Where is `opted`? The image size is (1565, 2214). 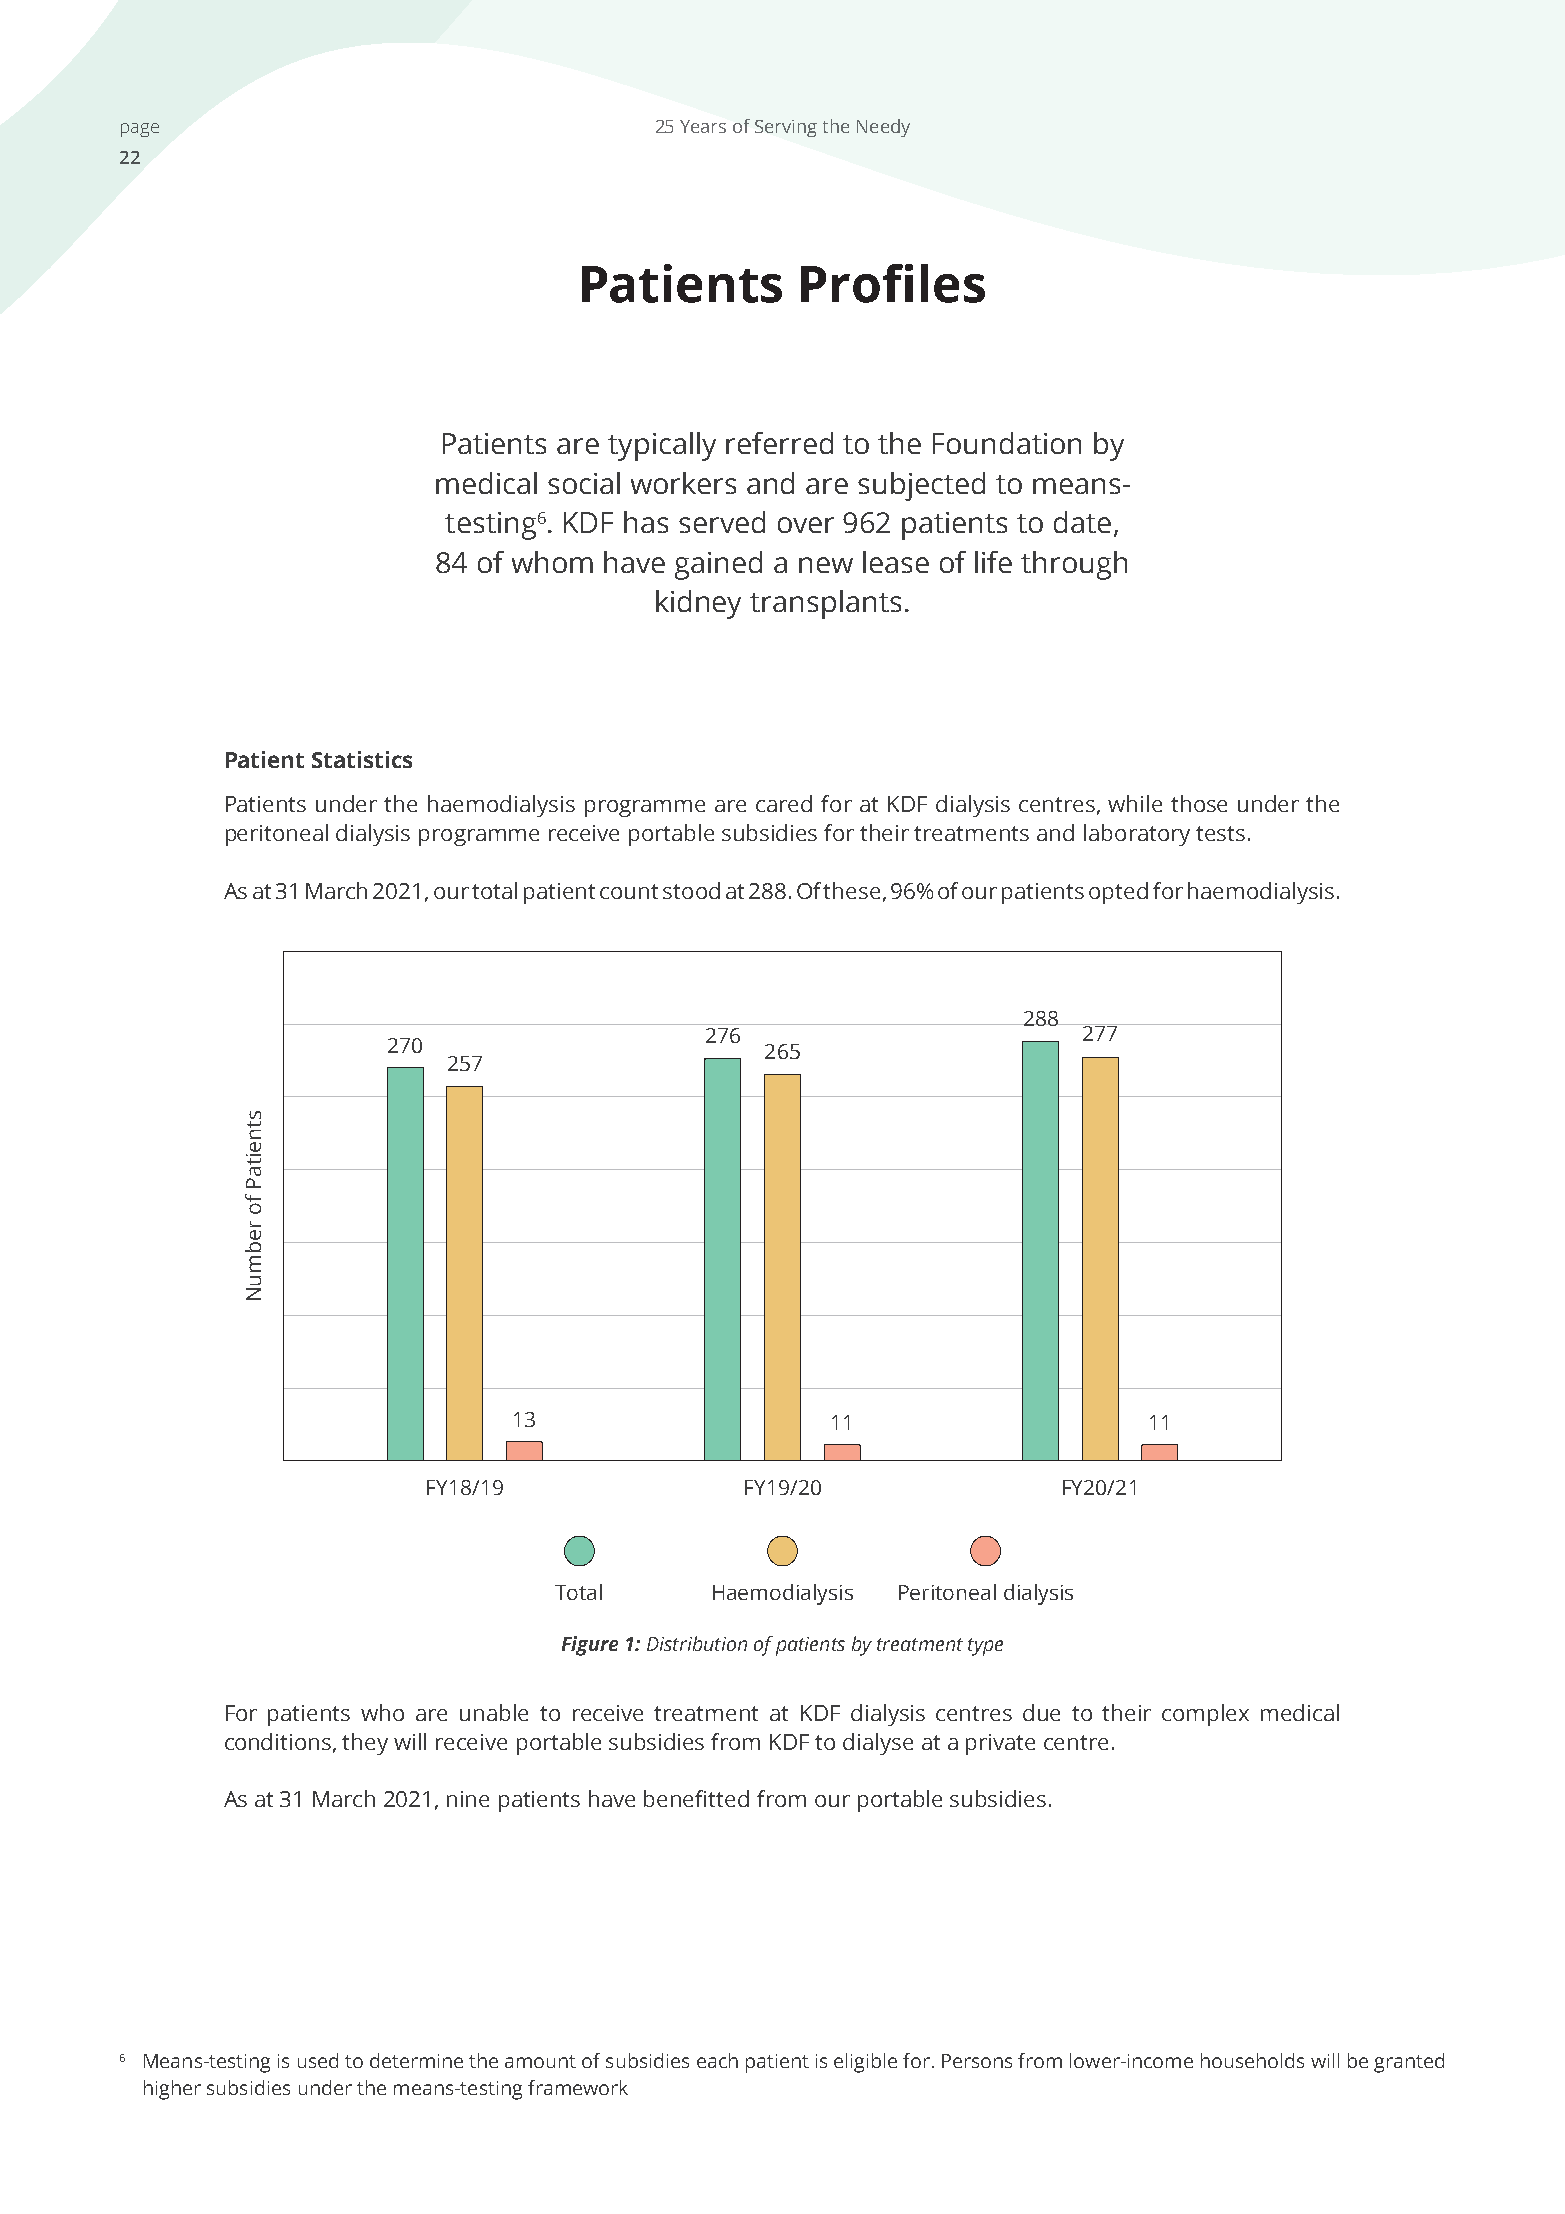 opted is located at coordinates (1118, 893).
